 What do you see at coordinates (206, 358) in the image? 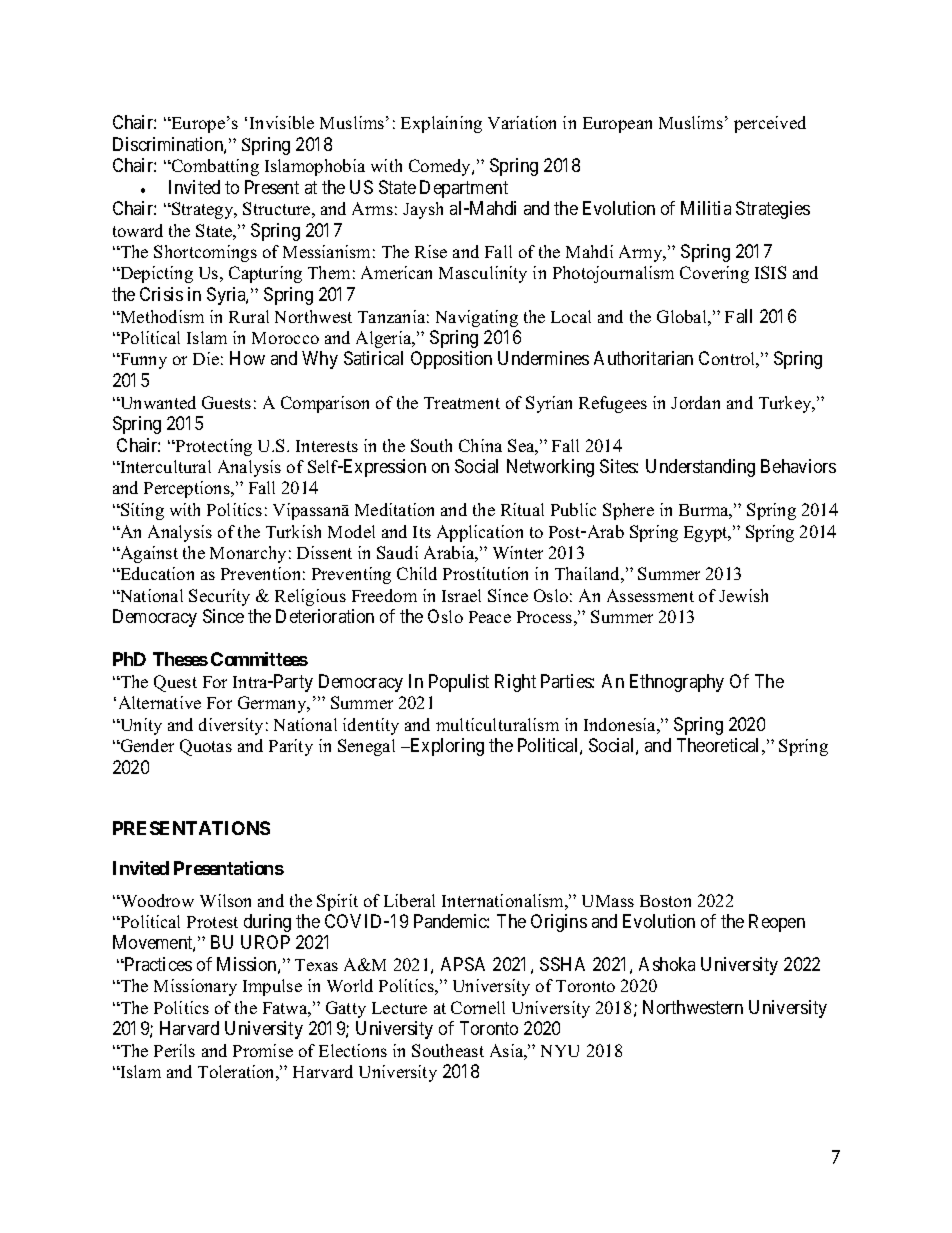
I see `Die` at bounding box center [206, 358].
